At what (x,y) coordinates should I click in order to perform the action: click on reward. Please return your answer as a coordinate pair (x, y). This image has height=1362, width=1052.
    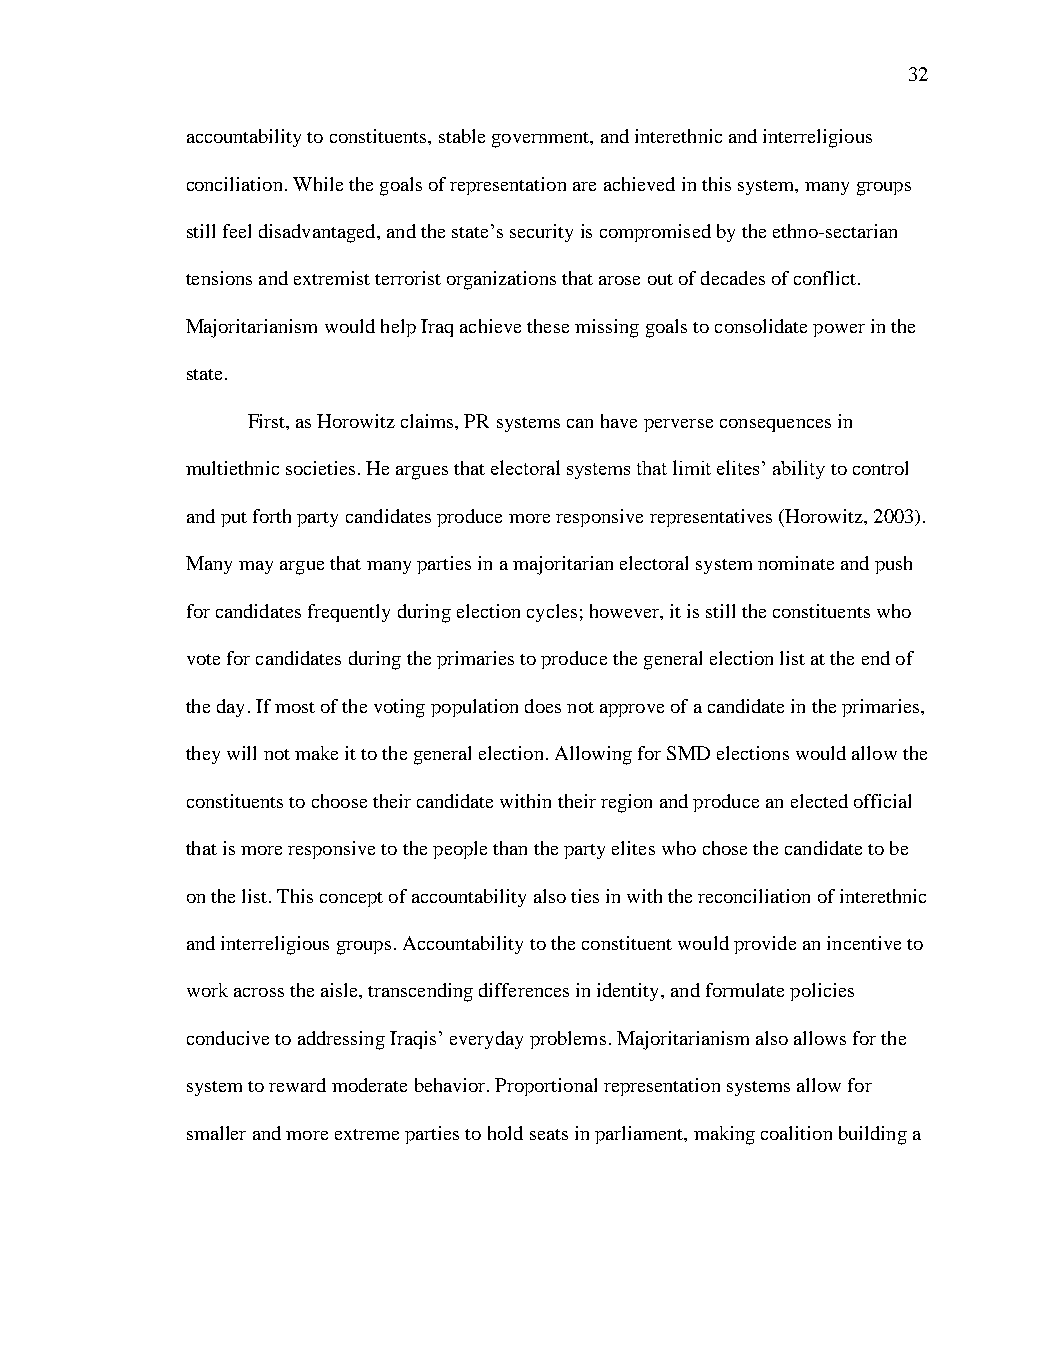
    Looking at the image, I should click on (297, 1085).
